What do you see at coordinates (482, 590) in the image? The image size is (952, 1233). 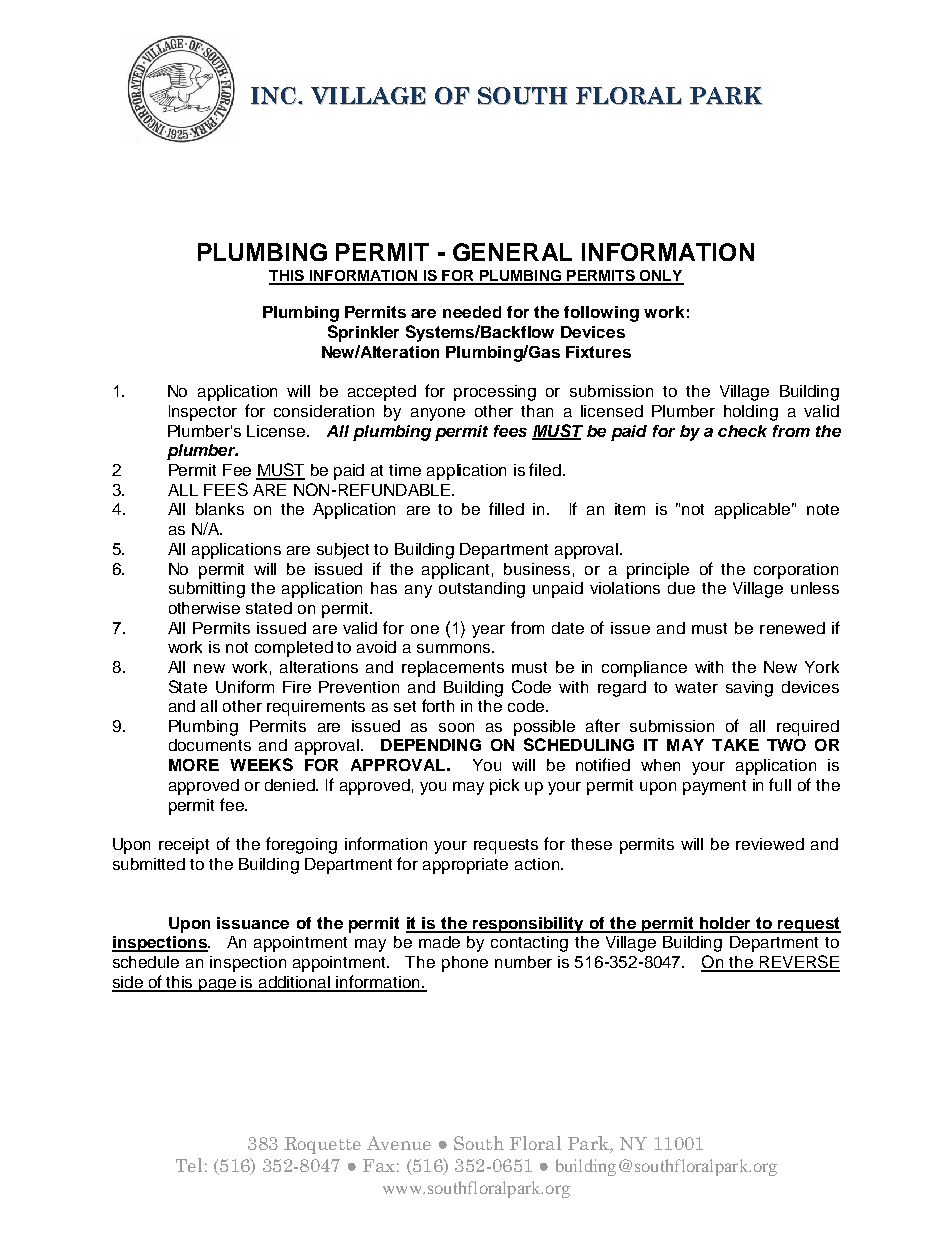 I see `outstanding` at bounding box center [482, 590].
